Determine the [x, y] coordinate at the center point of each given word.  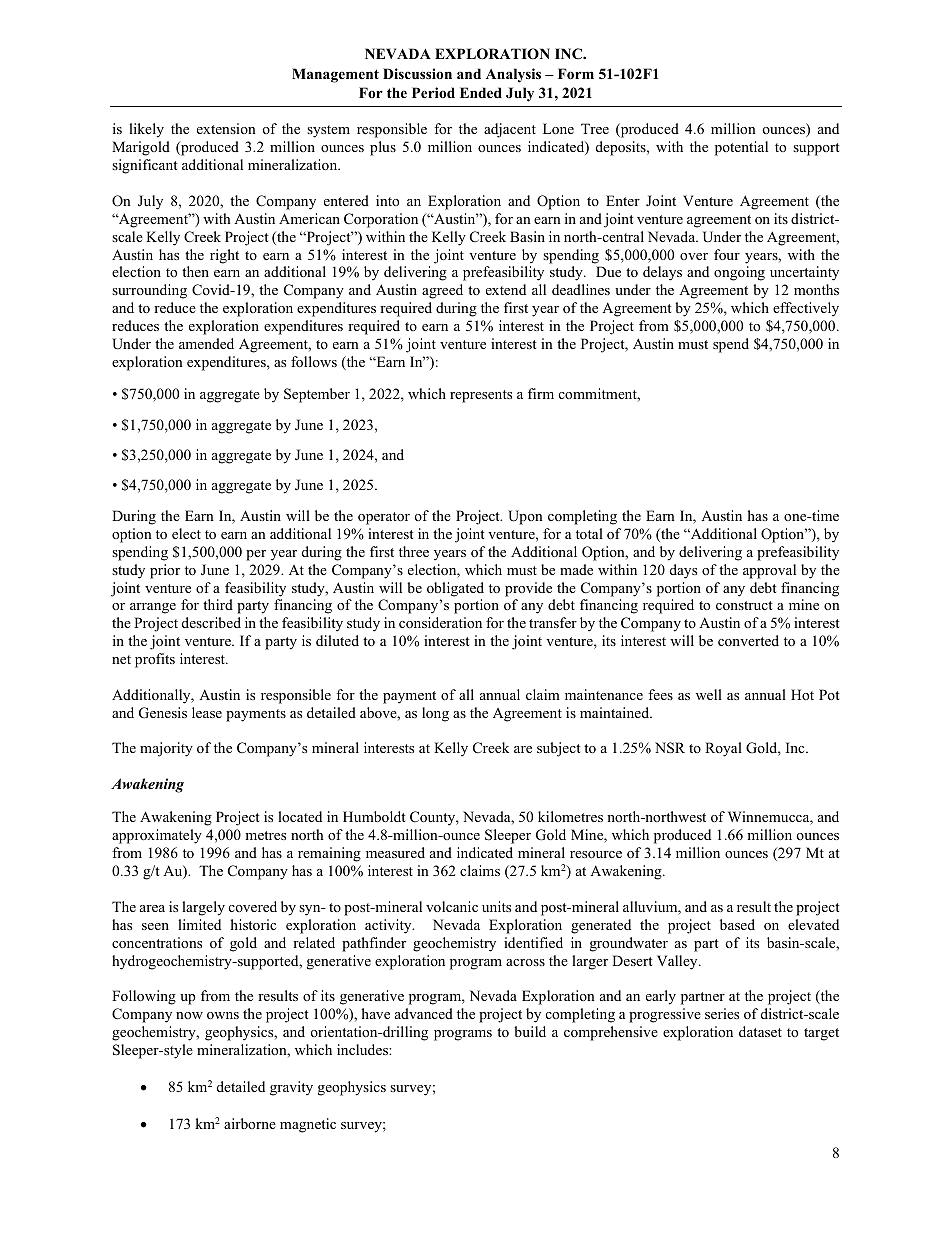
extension [226, 128]
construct [744, 605]
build [530, 1031]
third [218, 604]
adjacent [510, 130]
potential [741, 148]
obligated [455, 589]
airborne [250, 1123]
